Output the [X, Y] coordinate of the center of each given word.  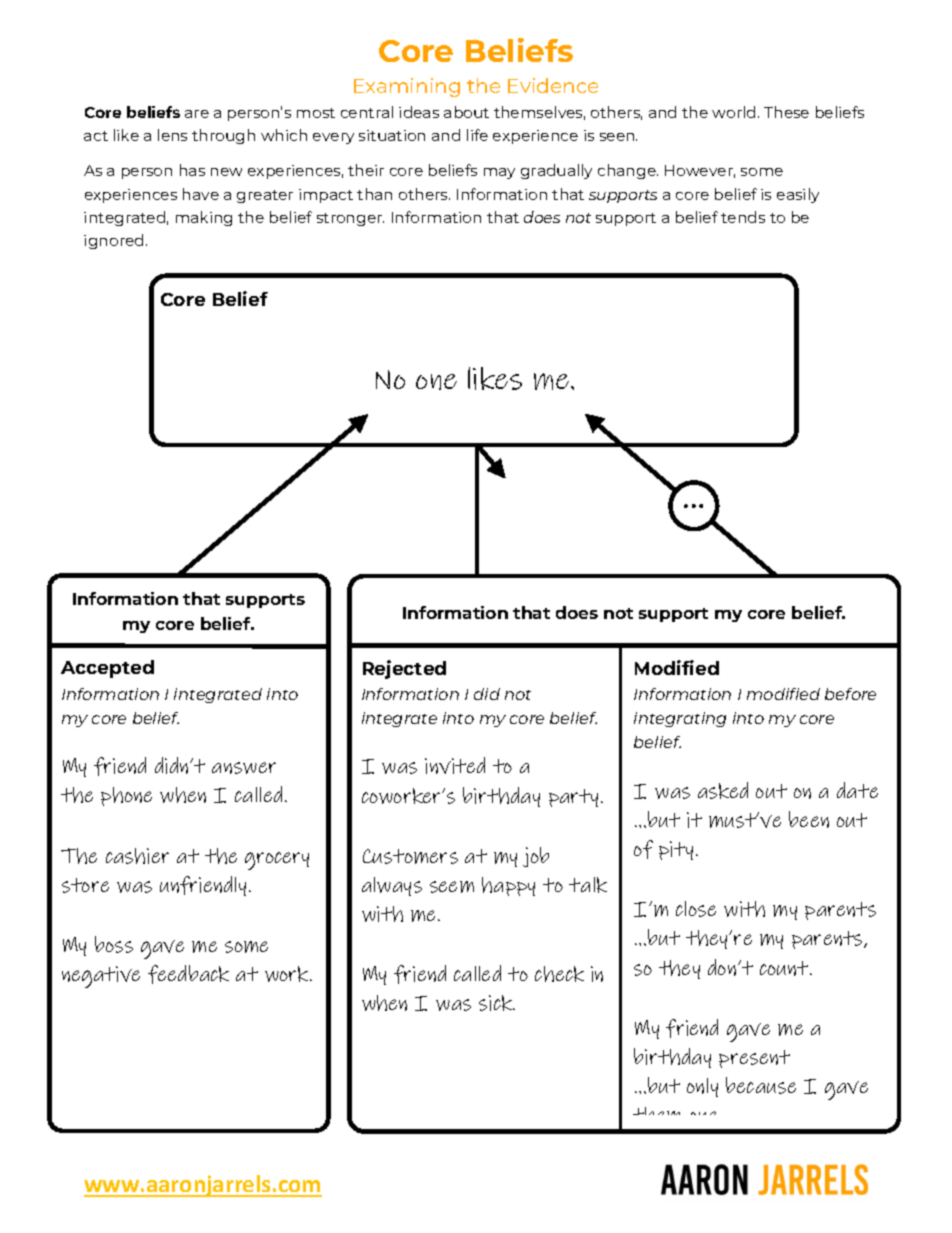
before [850, 694]
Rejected [404, 669]
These [786, 112]
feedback [188, 974]
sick [497, 1003]
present [754, 1059]
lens [172, 135]
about [466, 112]
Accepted [107, 669]
